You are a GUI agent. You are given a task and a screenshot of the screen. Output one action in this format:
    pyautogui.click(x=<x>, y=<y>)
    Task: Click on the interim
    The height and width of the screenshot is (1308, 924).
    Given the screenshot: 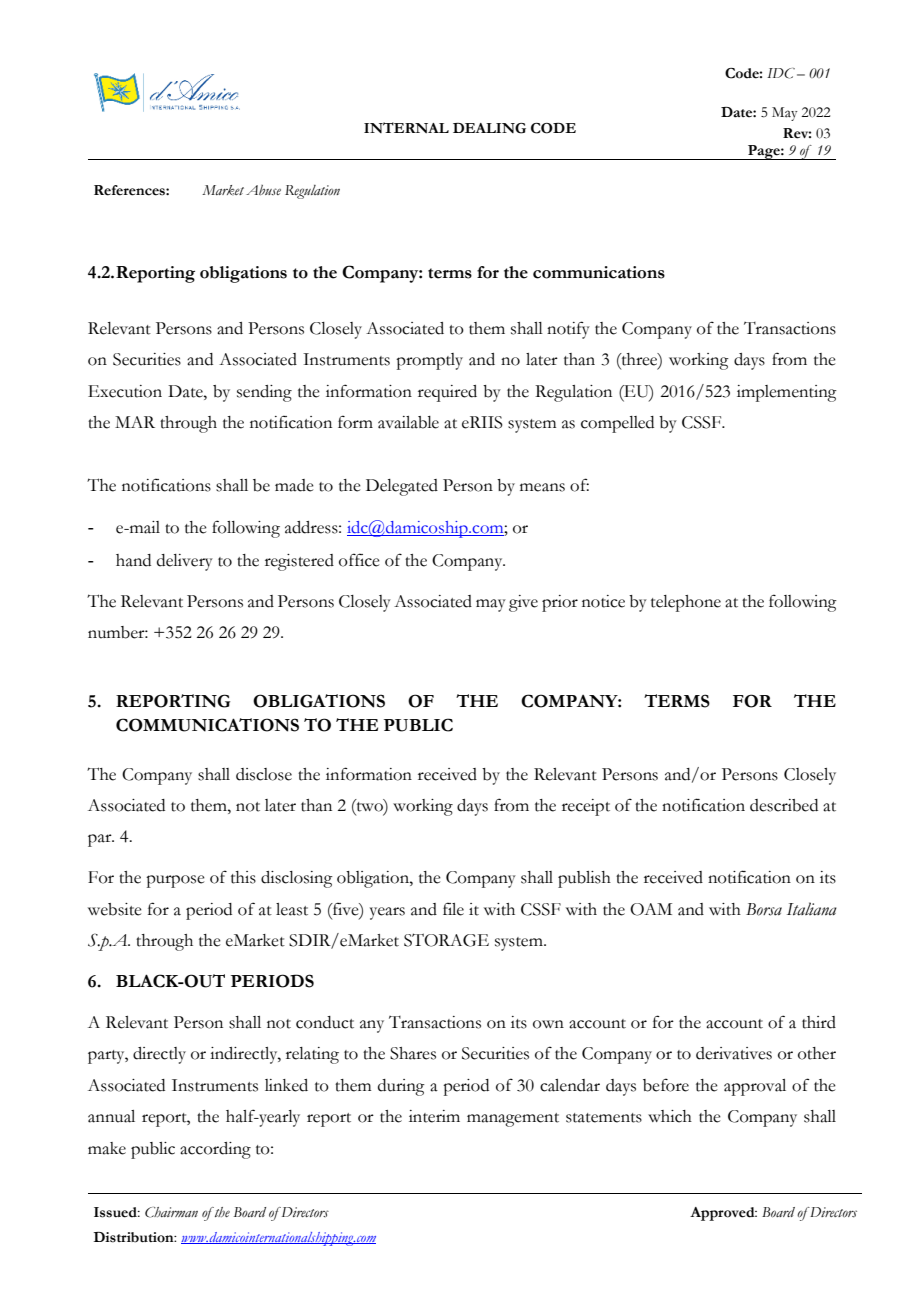 What is the action you would take?
    pyautogui.click(x=434, y=1116)
